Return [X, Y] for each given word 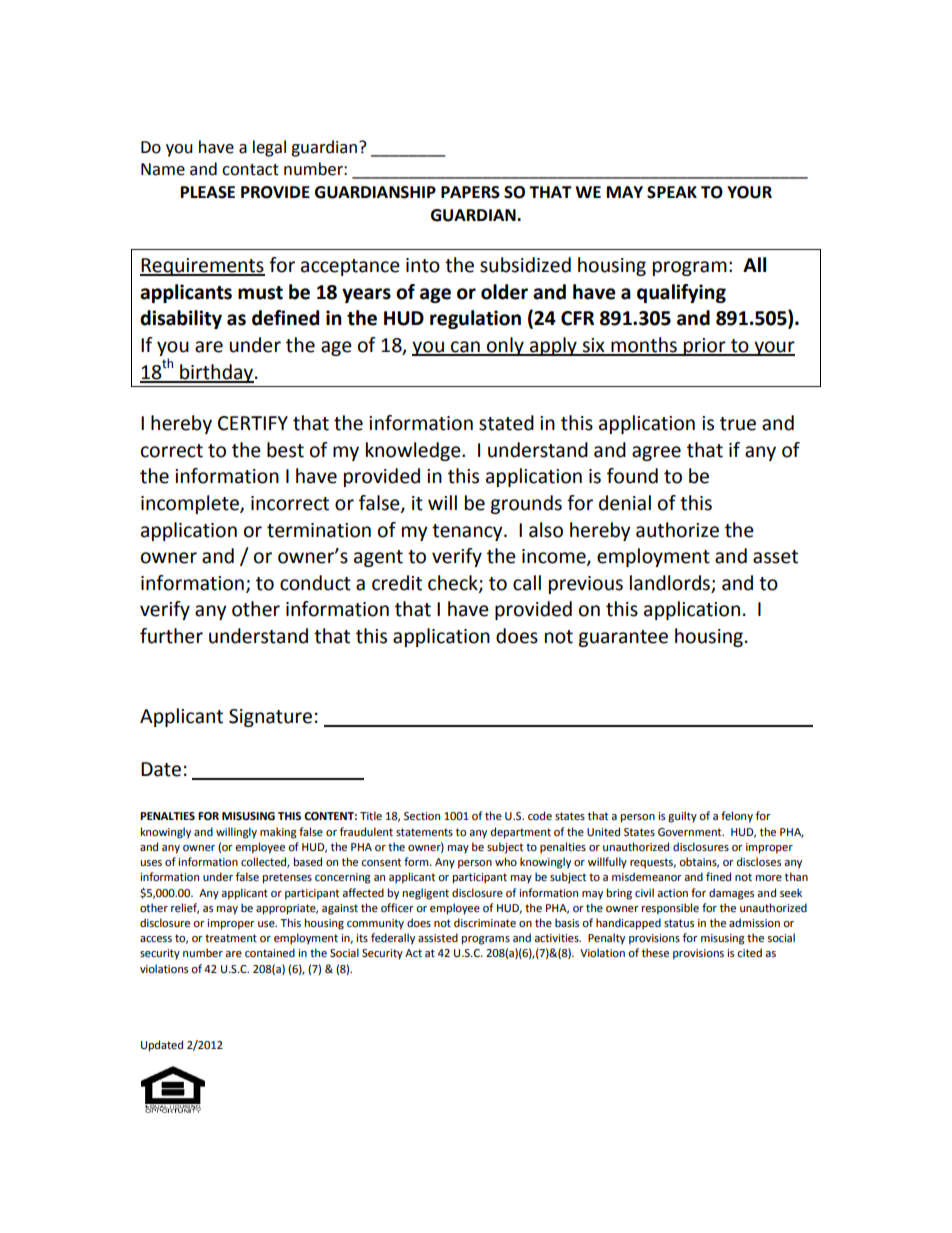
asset [775, 557]
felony [737, 817]
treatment [231, 938]
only [505, 346]
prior [705, 347]
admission [754, 923]
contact [250, 170]
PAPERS [470, 192]
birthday [217, 373]
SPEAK [672, 192]
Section [422, 816]
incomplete [191, 504]
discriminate [485, 923]
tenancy [468, 532]
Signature [270, 718]
